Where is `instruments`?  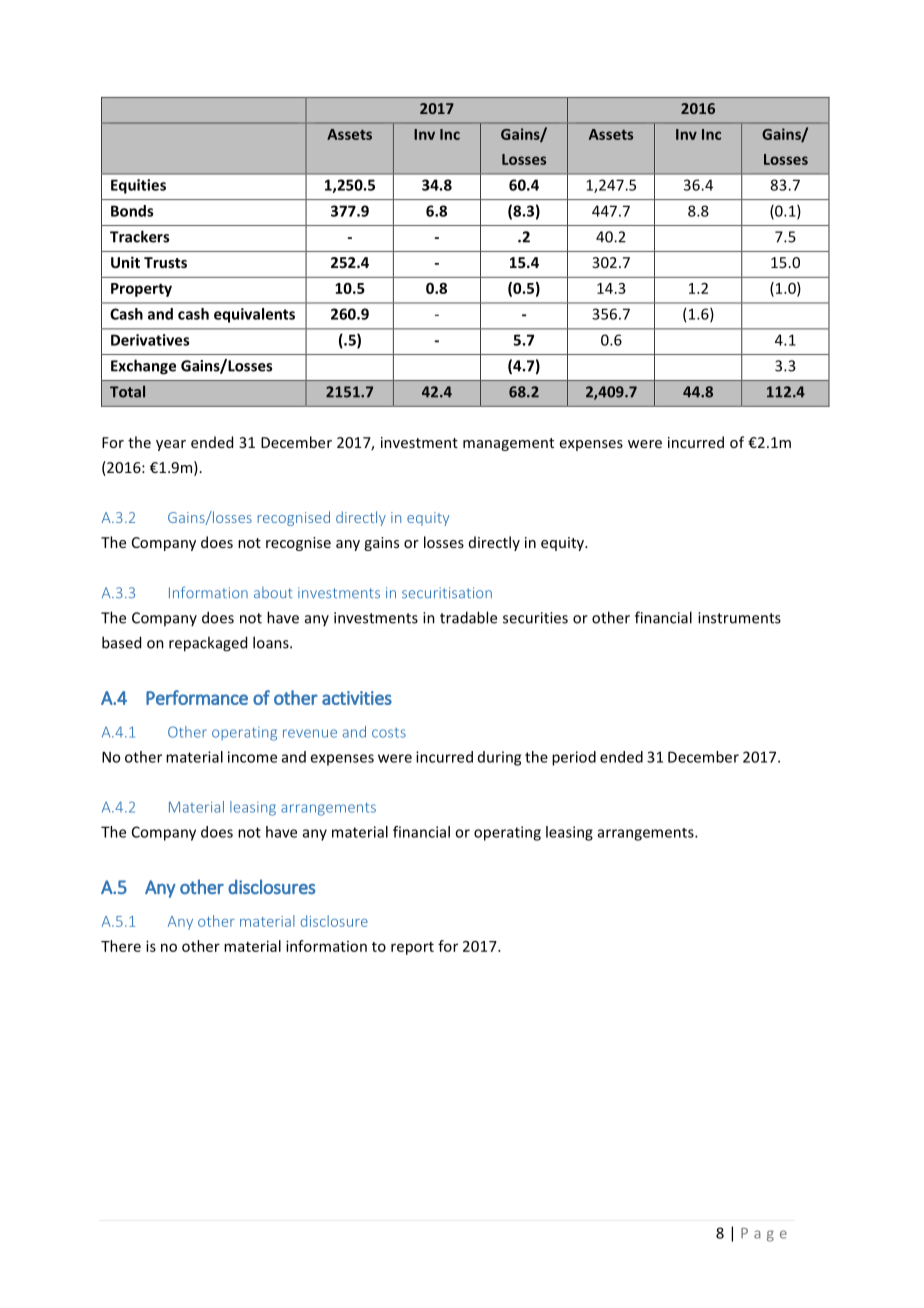 instruments is located at coordinates (739, 618).
